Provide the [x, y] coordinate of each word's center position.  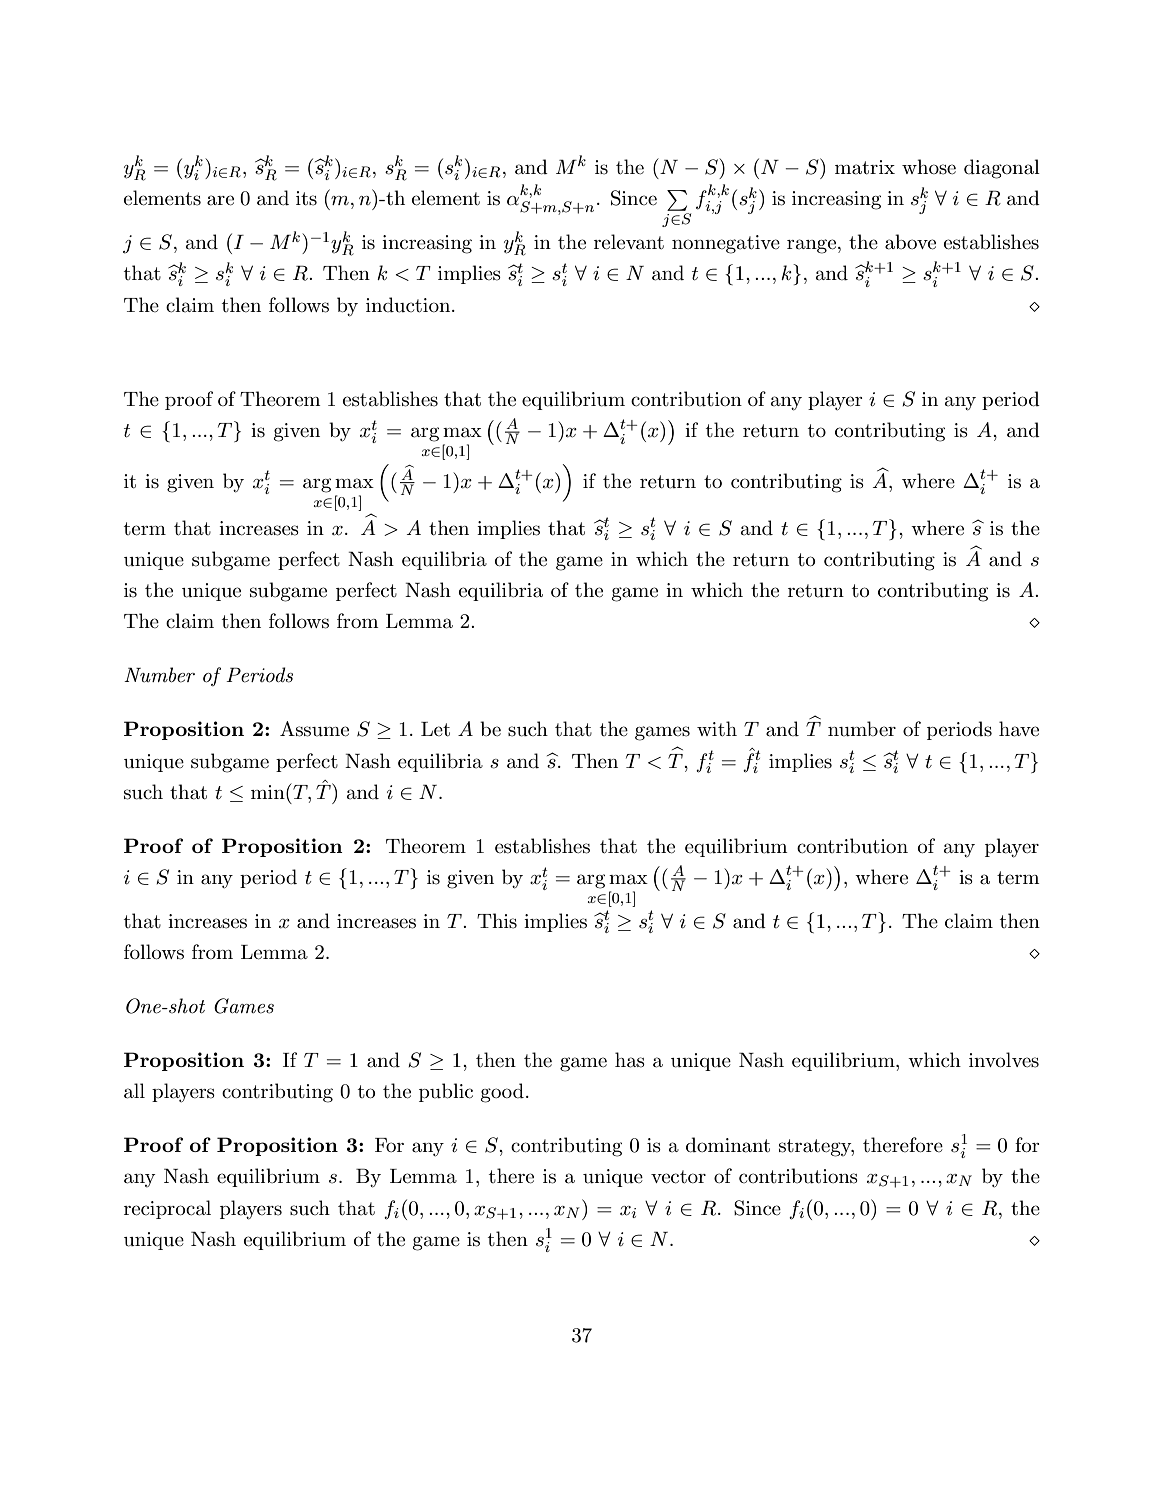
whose [929, 167]
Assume [314, 729]
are [220, 200]
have [1019, 729]
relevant [629, 242]
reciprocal [167, 1209]
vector [678, 1177]
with [717, 729]
